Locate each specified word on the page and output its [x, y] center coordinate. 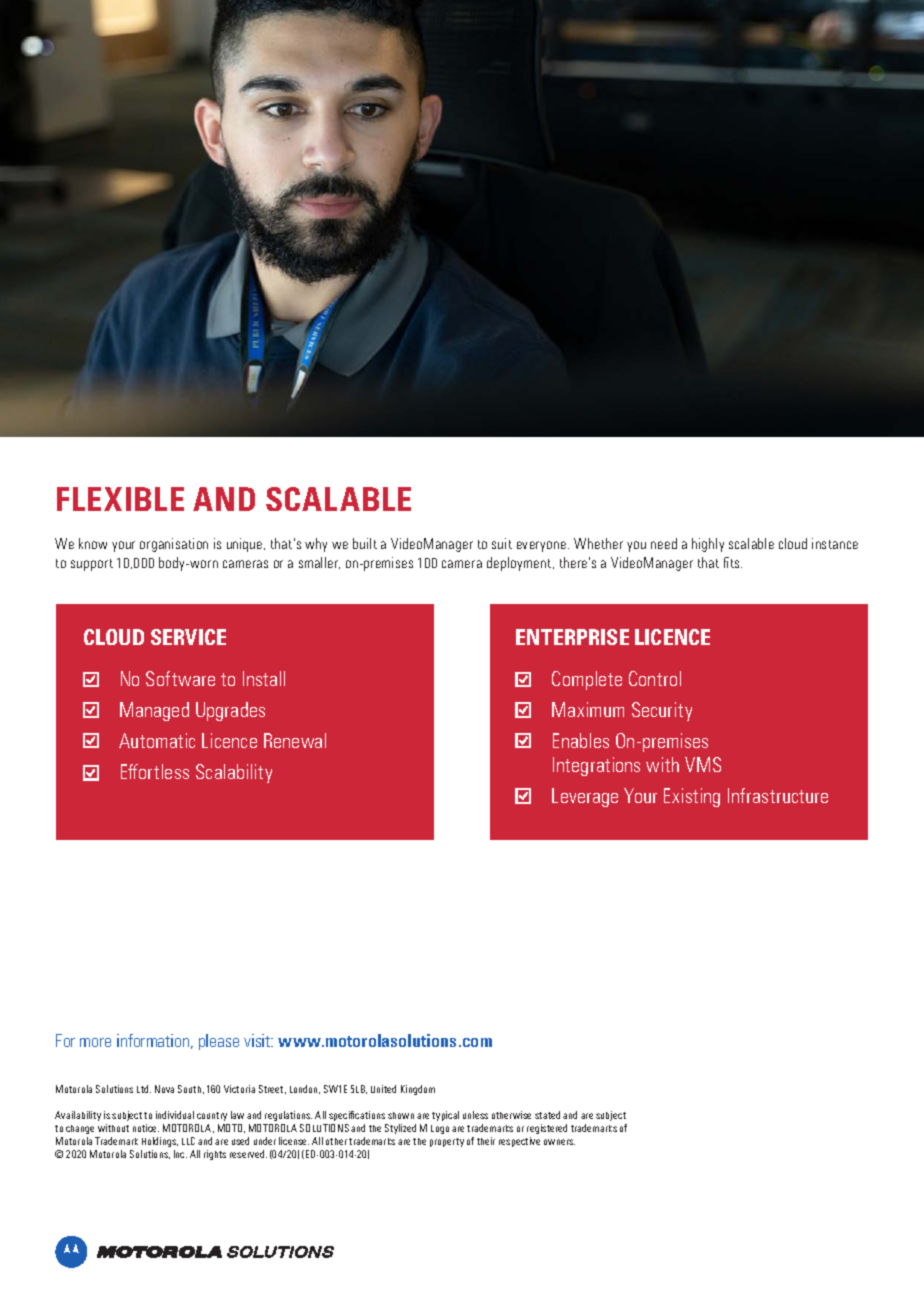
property [447, 1142]
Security [662, 711]
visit [258, 1040]
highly [708, 545]
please [219, 1042]
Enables [581, 740]
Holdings [160, 1142]
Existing [692, 797]
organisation [174, 545]
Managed [154, 711]
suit [502, 543]
